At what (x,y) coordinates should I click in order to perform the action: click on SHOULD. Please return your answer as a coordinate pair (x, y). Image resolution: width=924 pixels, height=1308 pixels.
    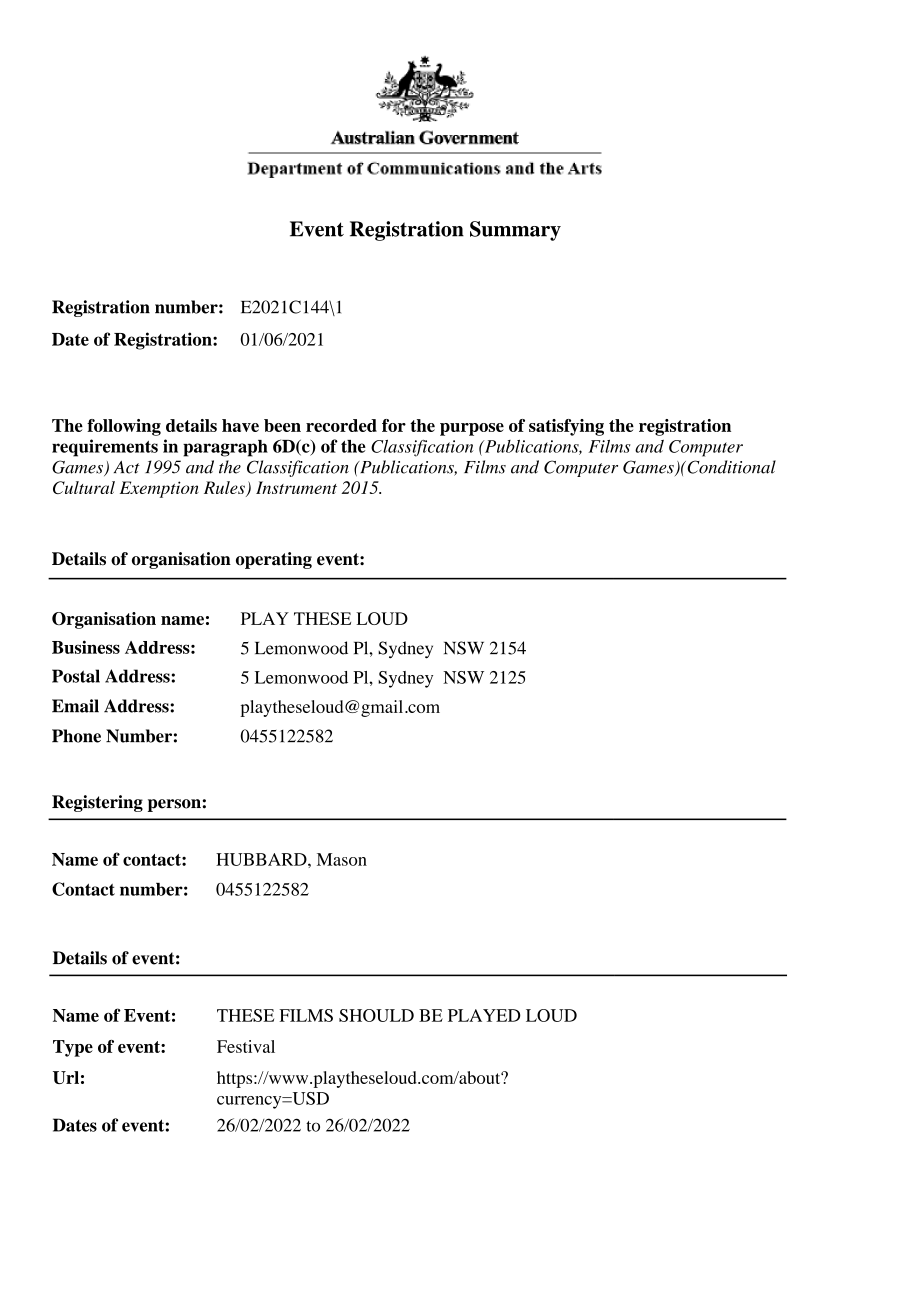
    Looking at the image, I should click on (376, 1015).
